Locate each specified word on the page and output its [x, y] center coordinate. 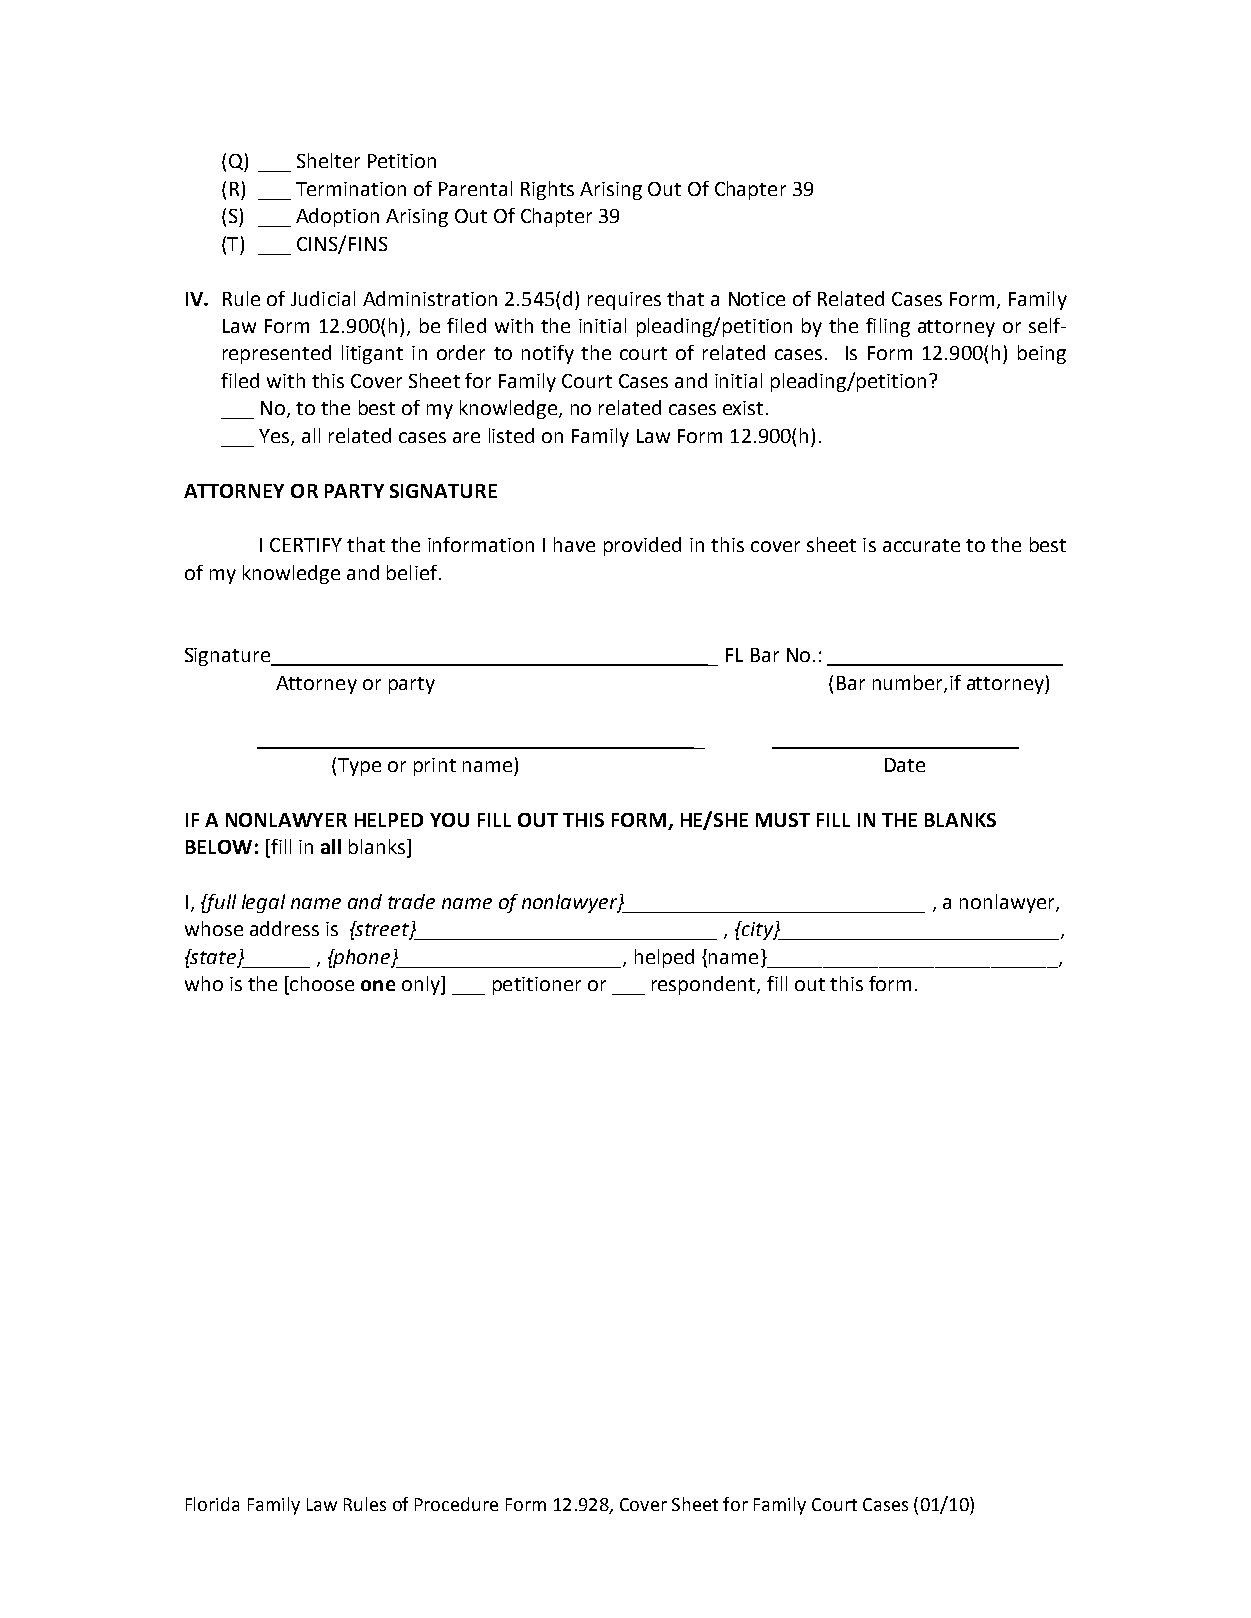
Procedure [456, 1504]
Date [905, 765]
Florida [212, 1504]
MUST [783, 820]
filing [888, 327]
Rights [547, 190]
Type [359, 767]
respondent [705, 985]
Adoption [337, 217]
